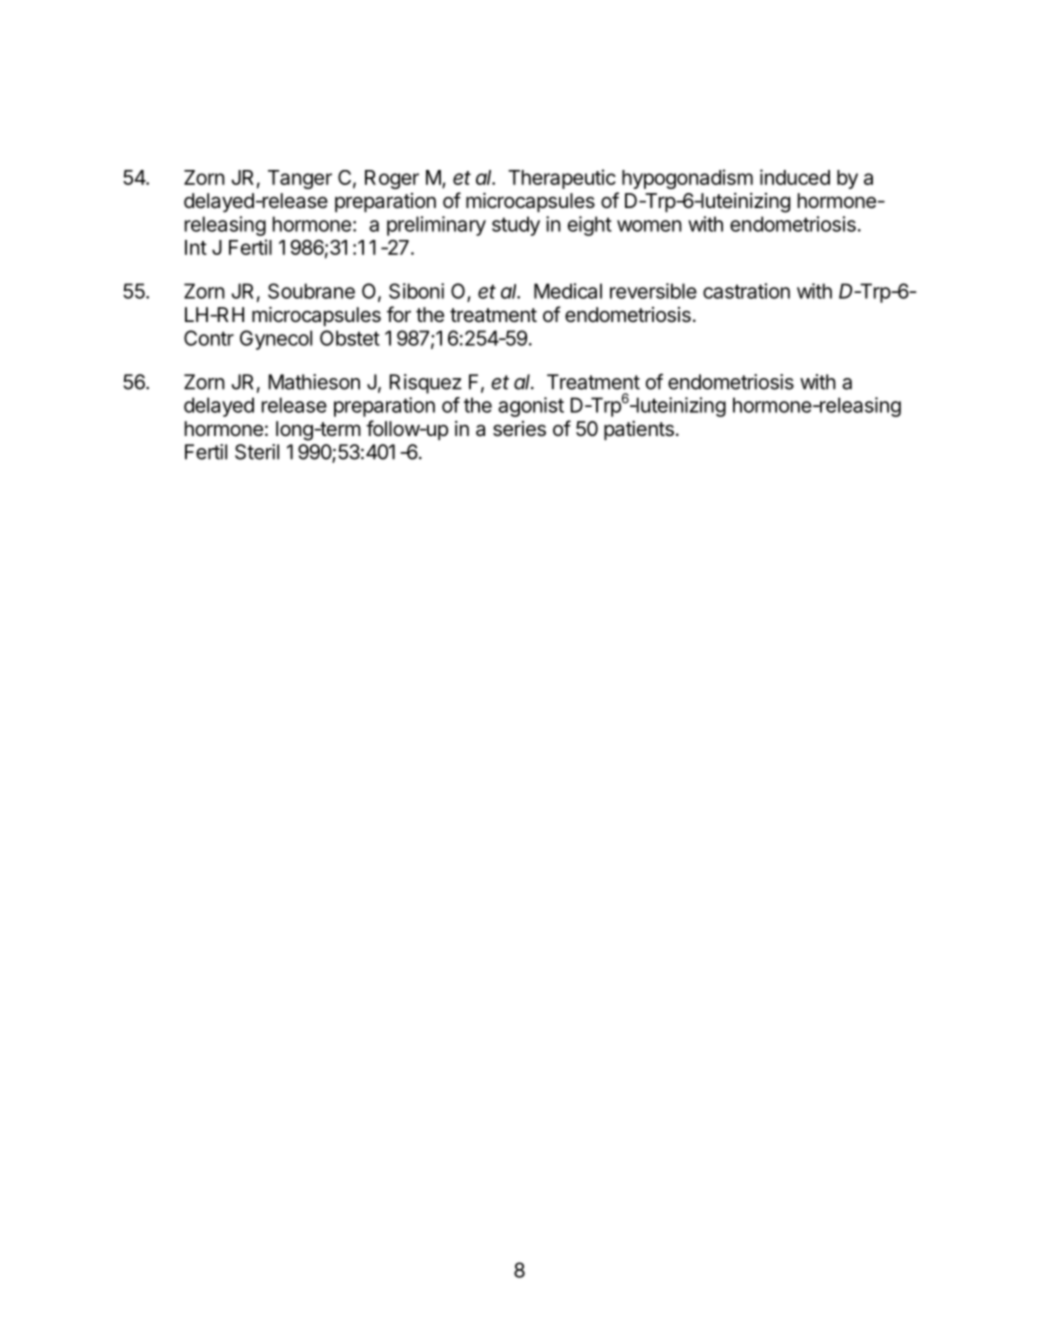  What do you see at coordinates (687, 179) in the page?
I see `hypogonadism` at bounding box center [687, 179].
